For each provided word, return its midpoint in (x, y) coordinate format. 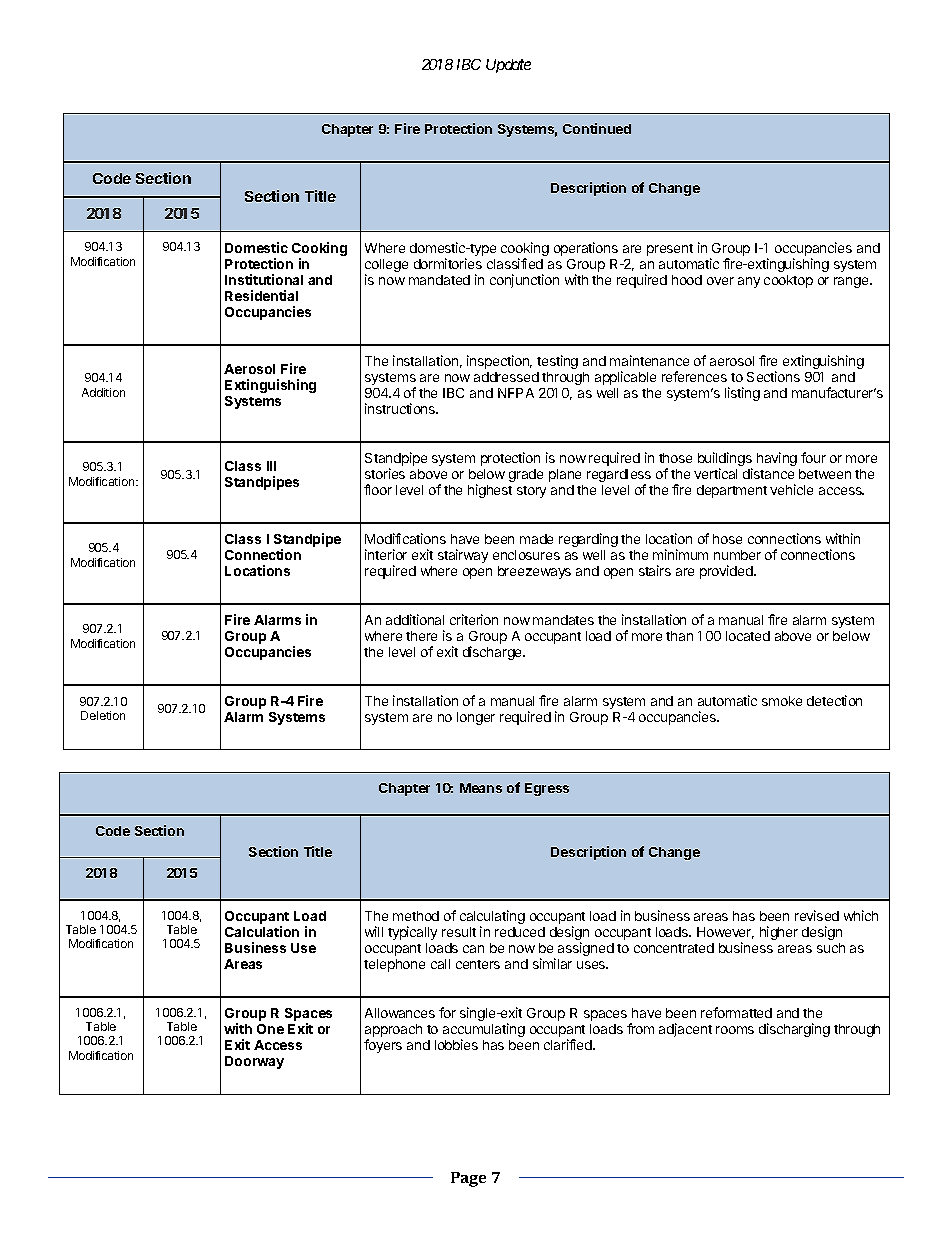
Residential (261, 295)
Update (508, 66)
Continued (597, 128)
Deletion (103, 715)
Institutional (264, 279)
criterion (474, 619)
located (748, 636)
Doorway (254, 1062)
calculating (492, 918)
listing (742, 394)
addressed (506, 377)
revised (817, 915)
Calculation (262, 931)
